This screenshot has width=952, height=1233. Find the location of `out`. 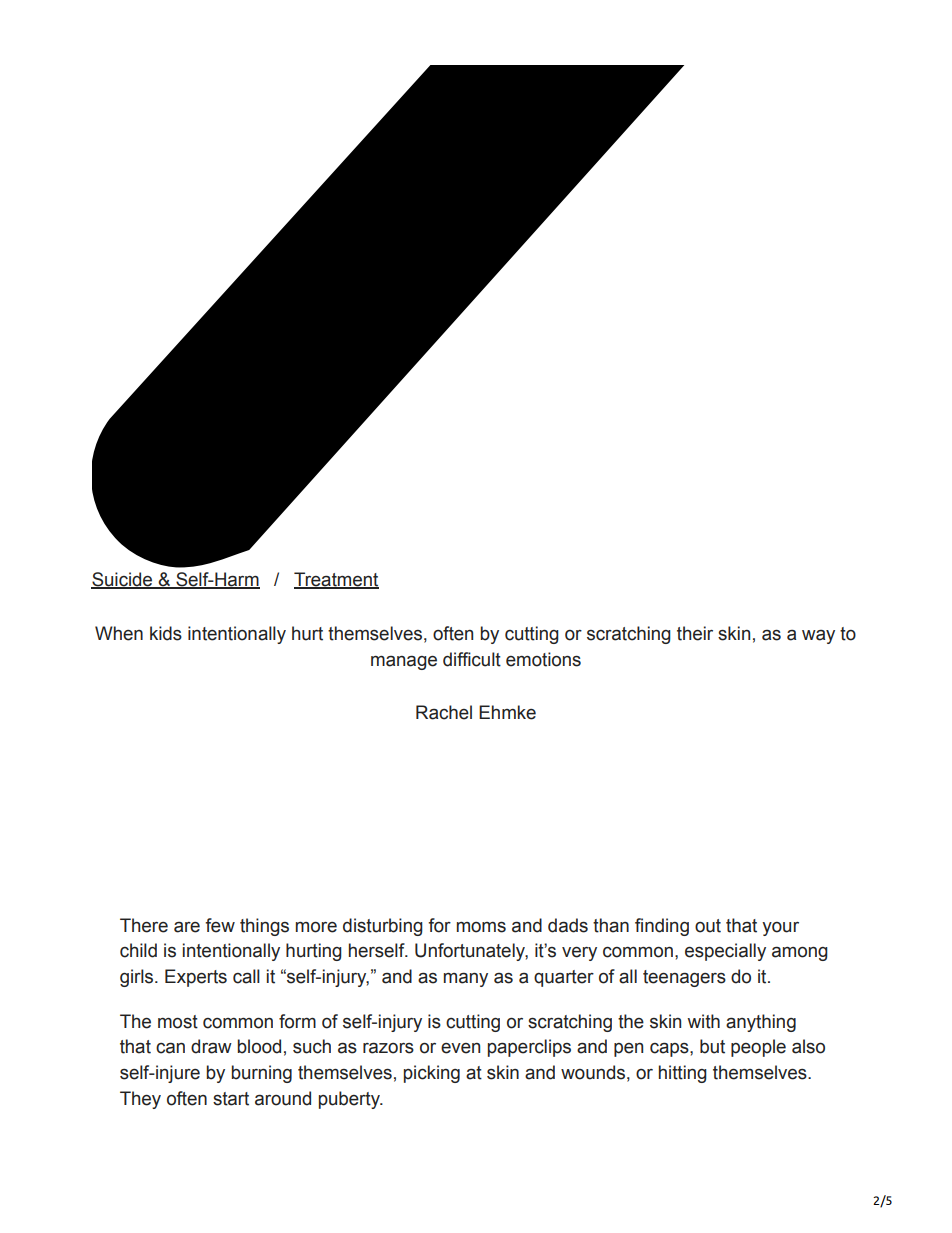

out is located at coordinates (708, 926).
